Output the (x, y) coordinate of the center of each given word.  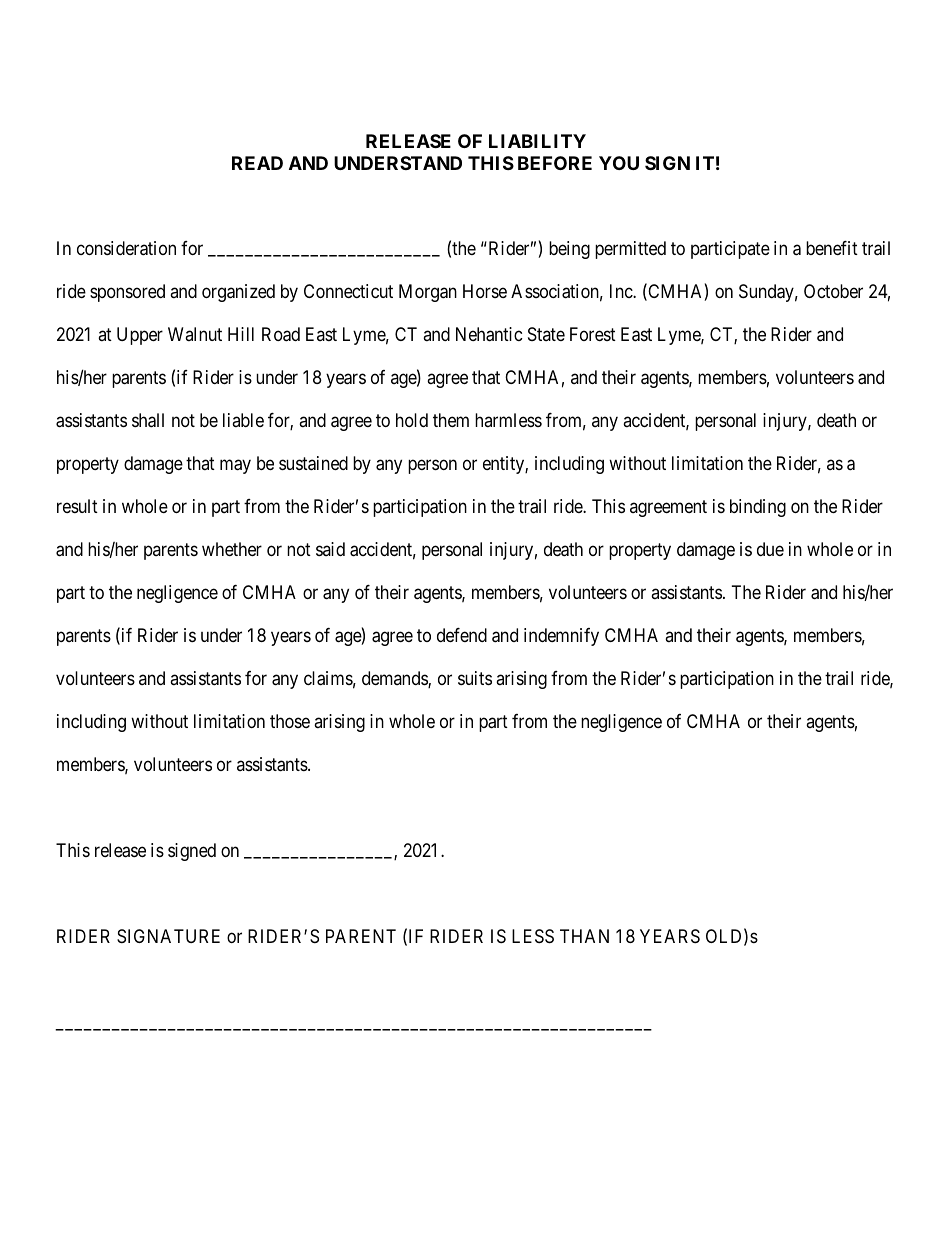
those (290, 721)
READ (257, 163)
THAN (584, 936)
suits (475, 678)
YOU (619, 163)
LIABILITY (537, 141)
